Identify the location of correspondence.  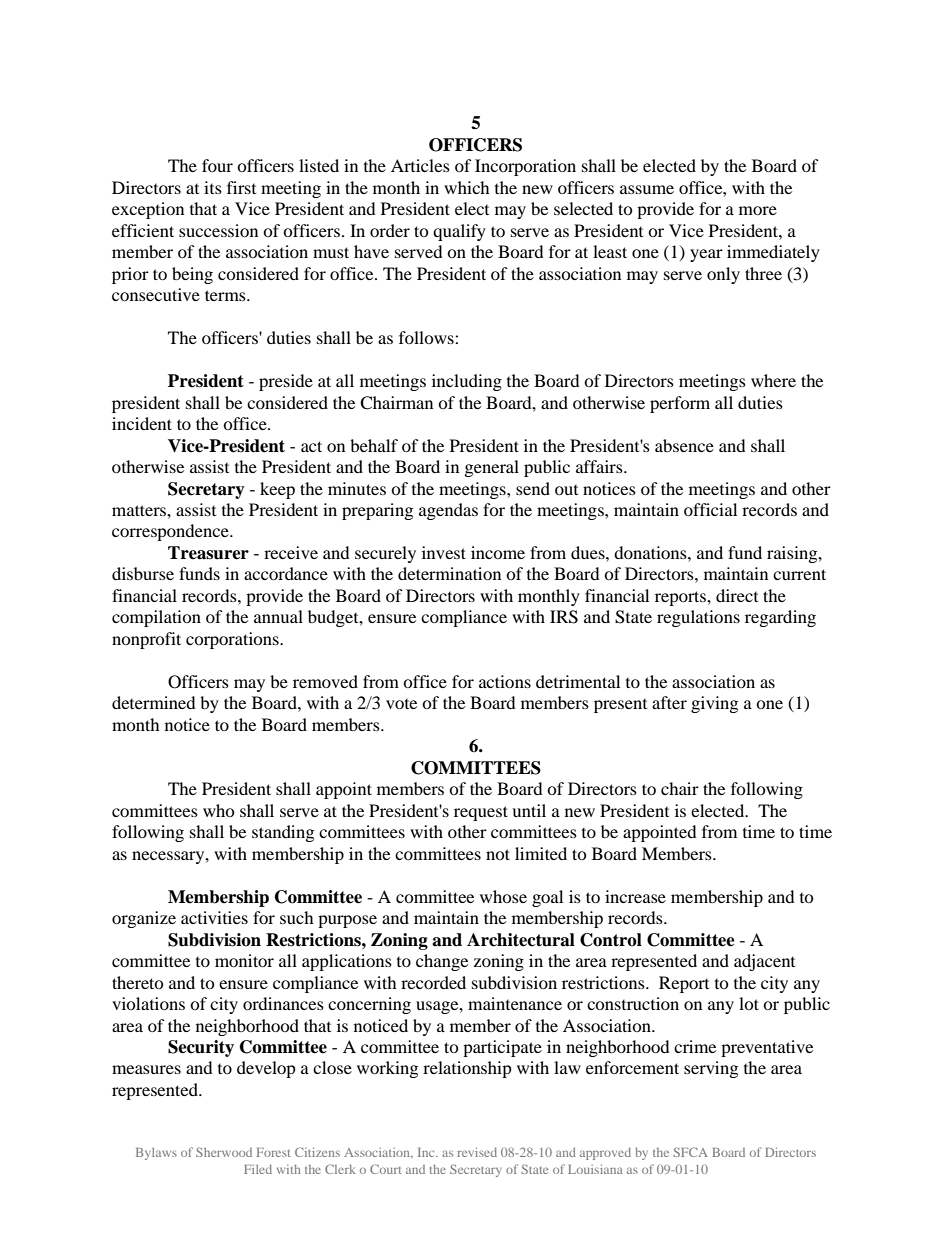
(171, 532).
